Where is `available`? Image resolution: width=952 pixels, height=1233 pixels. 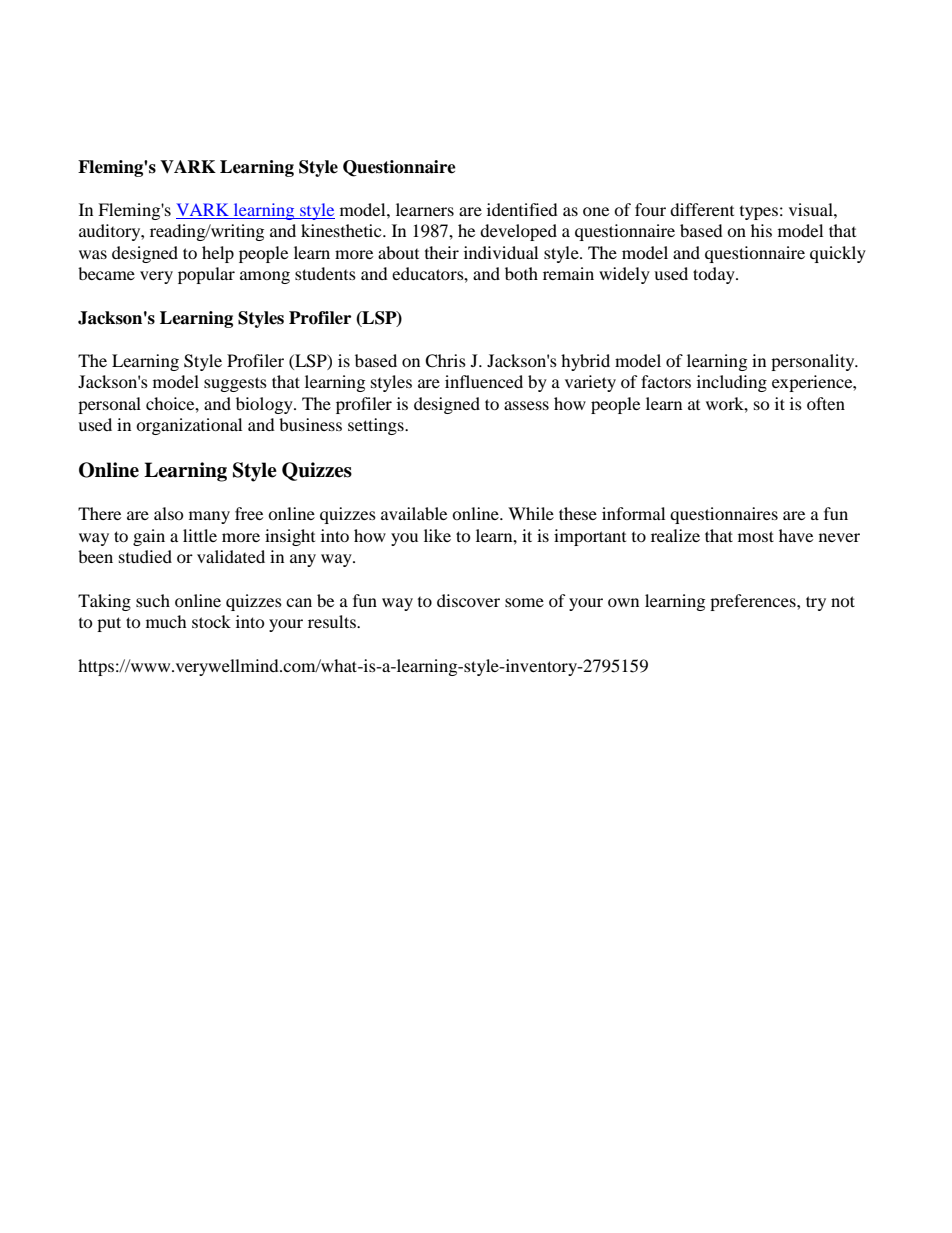 available is located at coordinates (414, 513).
